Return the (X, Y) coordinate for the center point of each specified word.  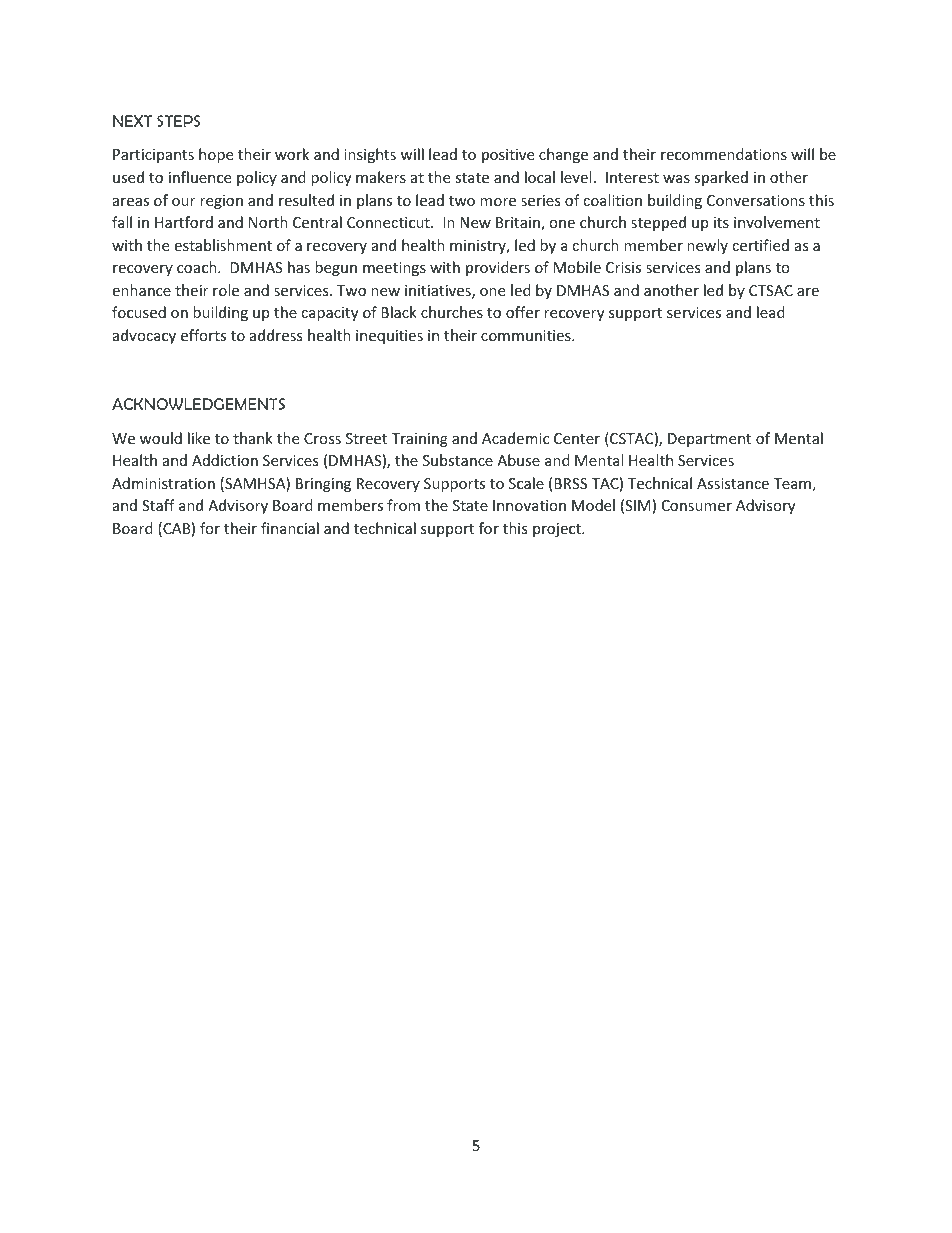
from (403, 505)
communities (527, 335)
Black (399, 312)
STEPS (179, 121)
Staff (158, 505)
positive (508, 156)
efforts (203, 335)
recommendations (724, 154)
